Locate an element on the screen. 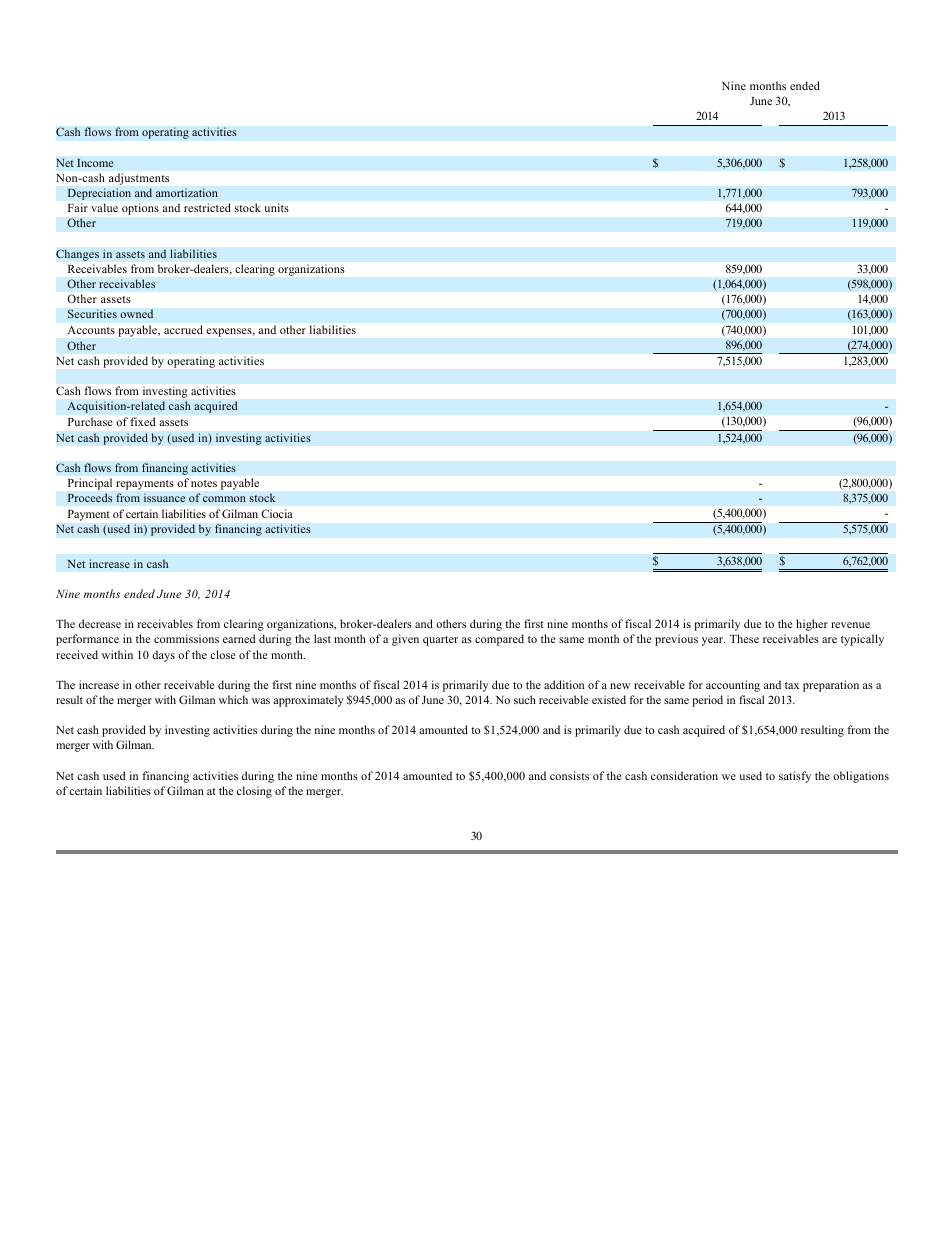 The width and height of the screenshot is (952, 1233). consists is located at coordinates (569, 775).
